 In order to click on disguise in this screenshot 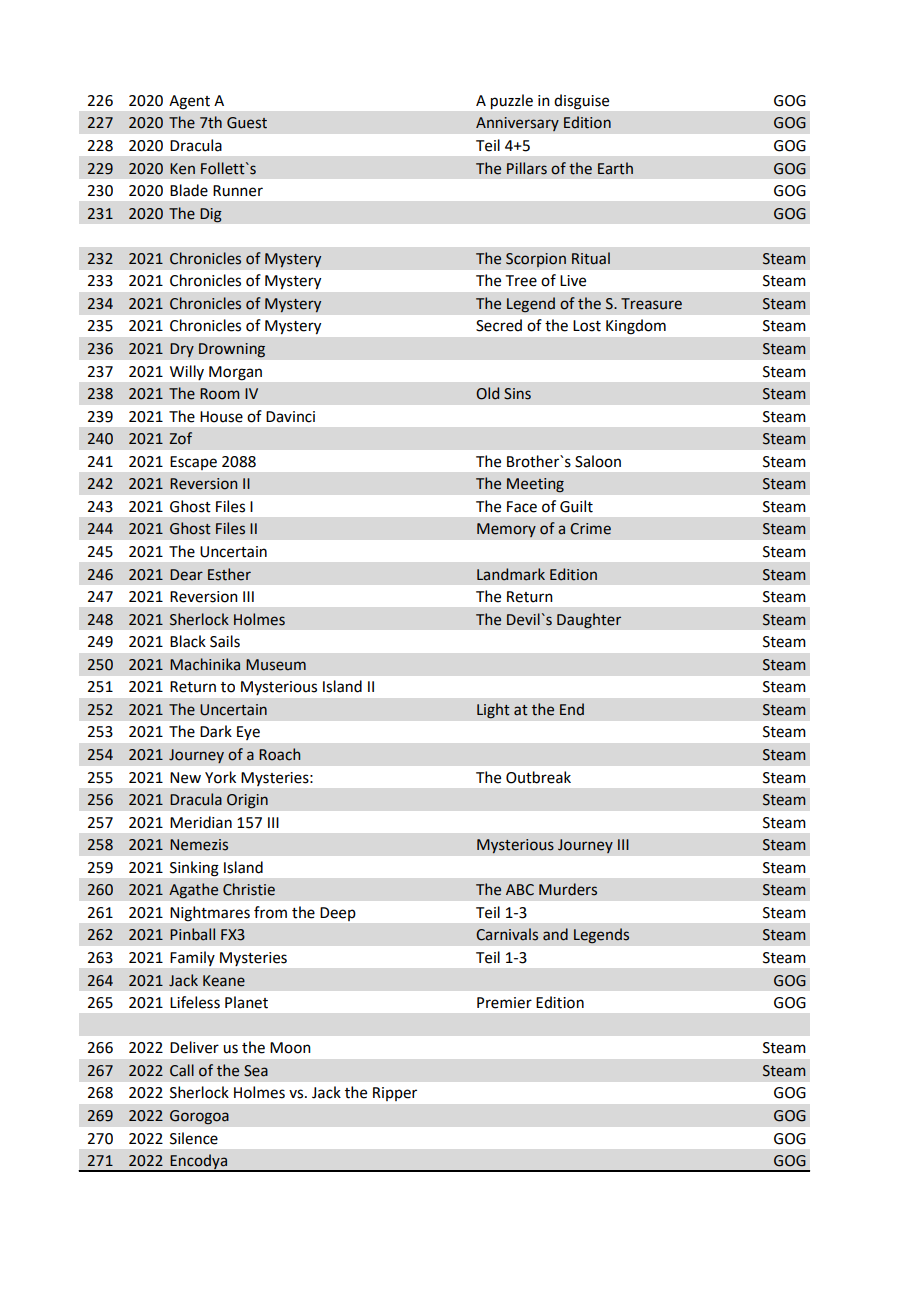, I will do `click(581, 101)`.
